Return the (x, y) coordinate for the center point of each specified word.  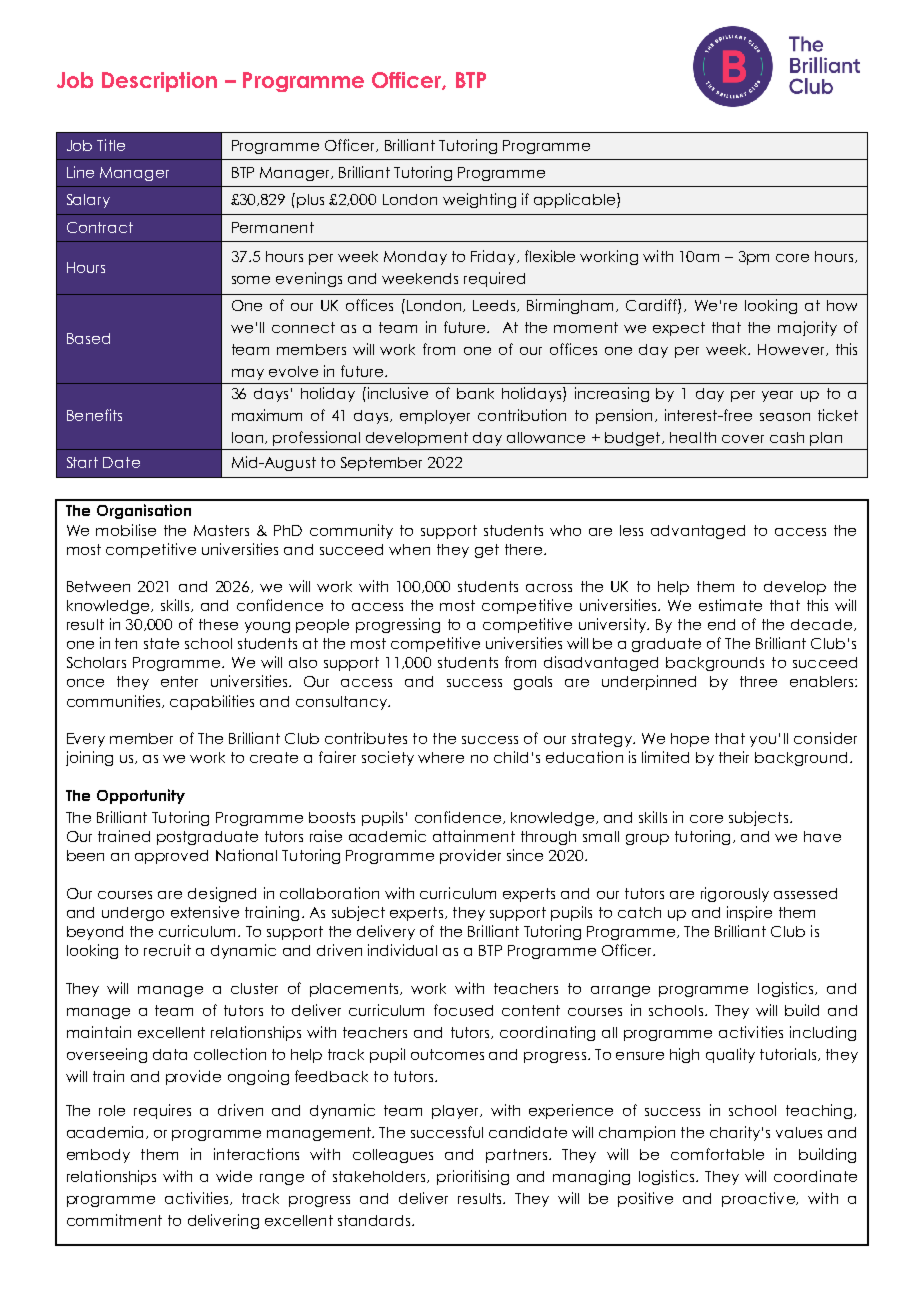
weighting (479, 200)
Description (159, 82)
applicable (576, 200)
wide (234, 1176)
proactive (759, 1199)
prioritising (473, 1177)
